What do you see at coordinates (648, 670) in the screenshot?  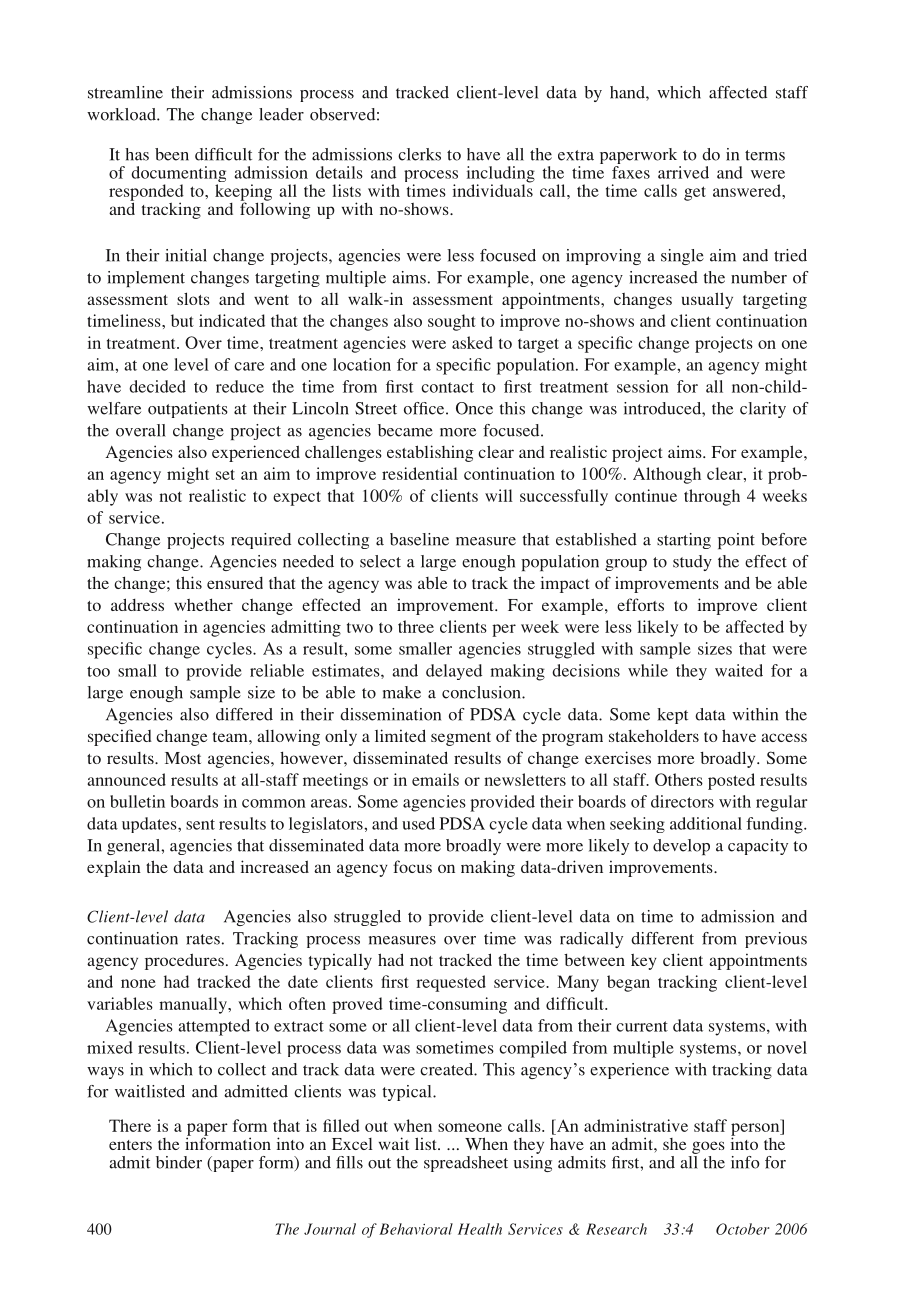 I see `while` at bounding box center [648, 670].
